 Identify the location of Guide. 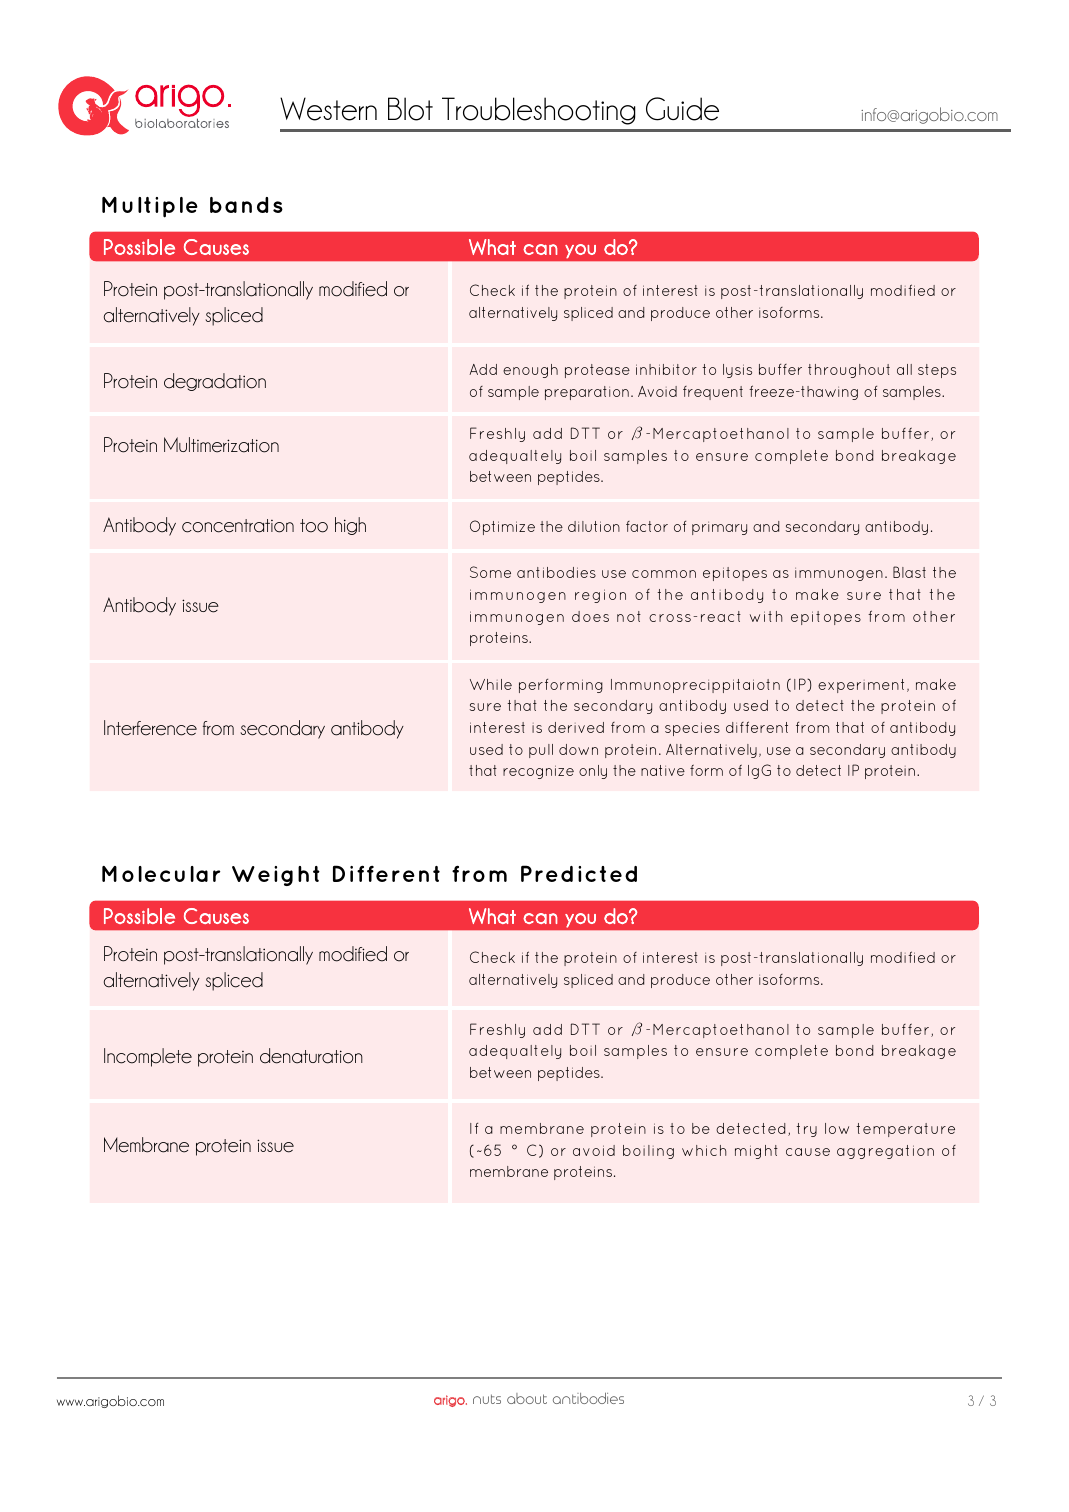
(682, 109).
